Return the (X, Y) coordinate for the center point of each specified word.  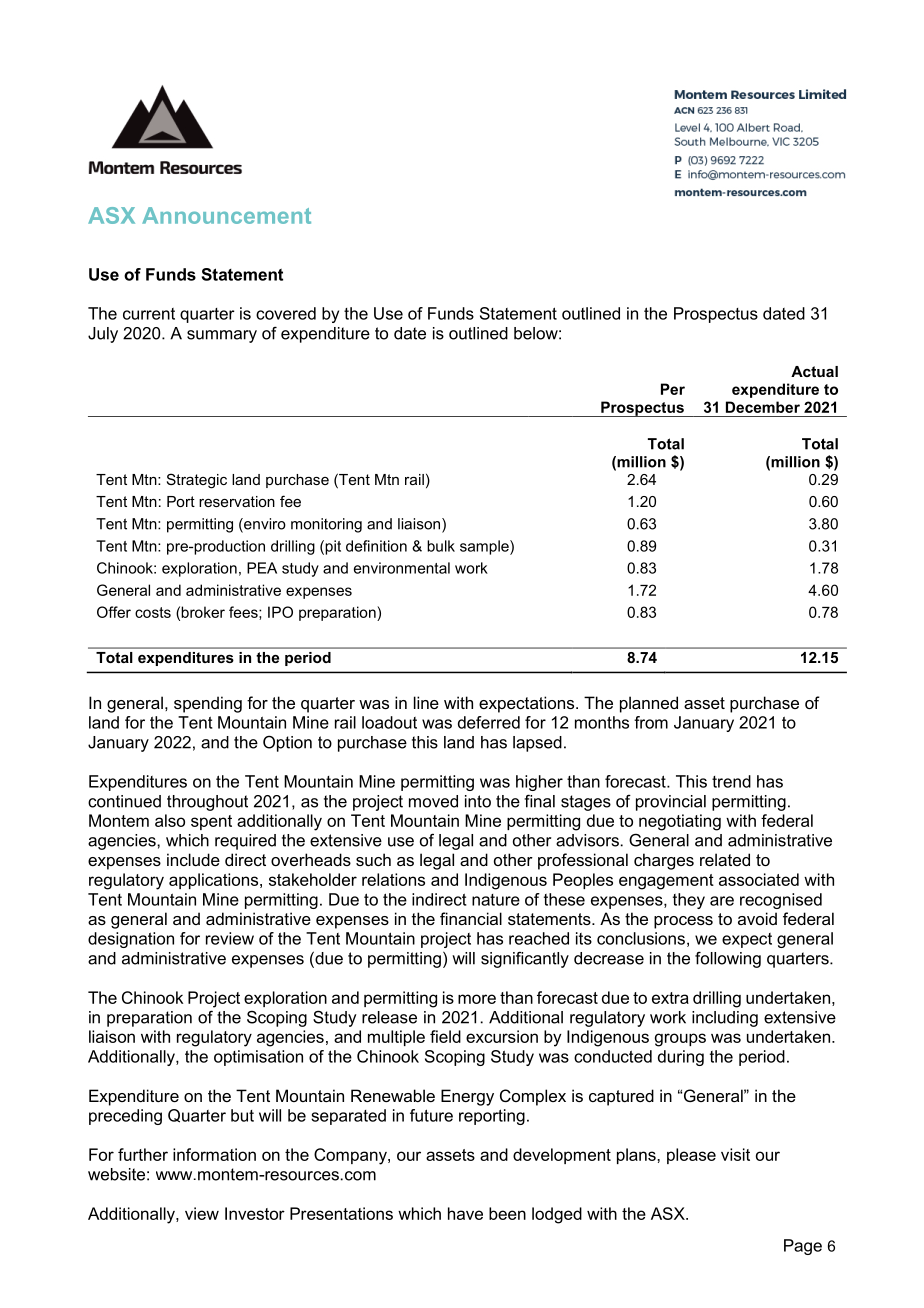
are (722, 901)
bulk (441, 546)
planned (649, 704)
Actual (814, 371)
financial (471, 918)
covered (286, 313)
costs (153, 612)
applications (215, 881)
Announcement (226, 215)
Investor (255, 1213)
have (465, 1213)
